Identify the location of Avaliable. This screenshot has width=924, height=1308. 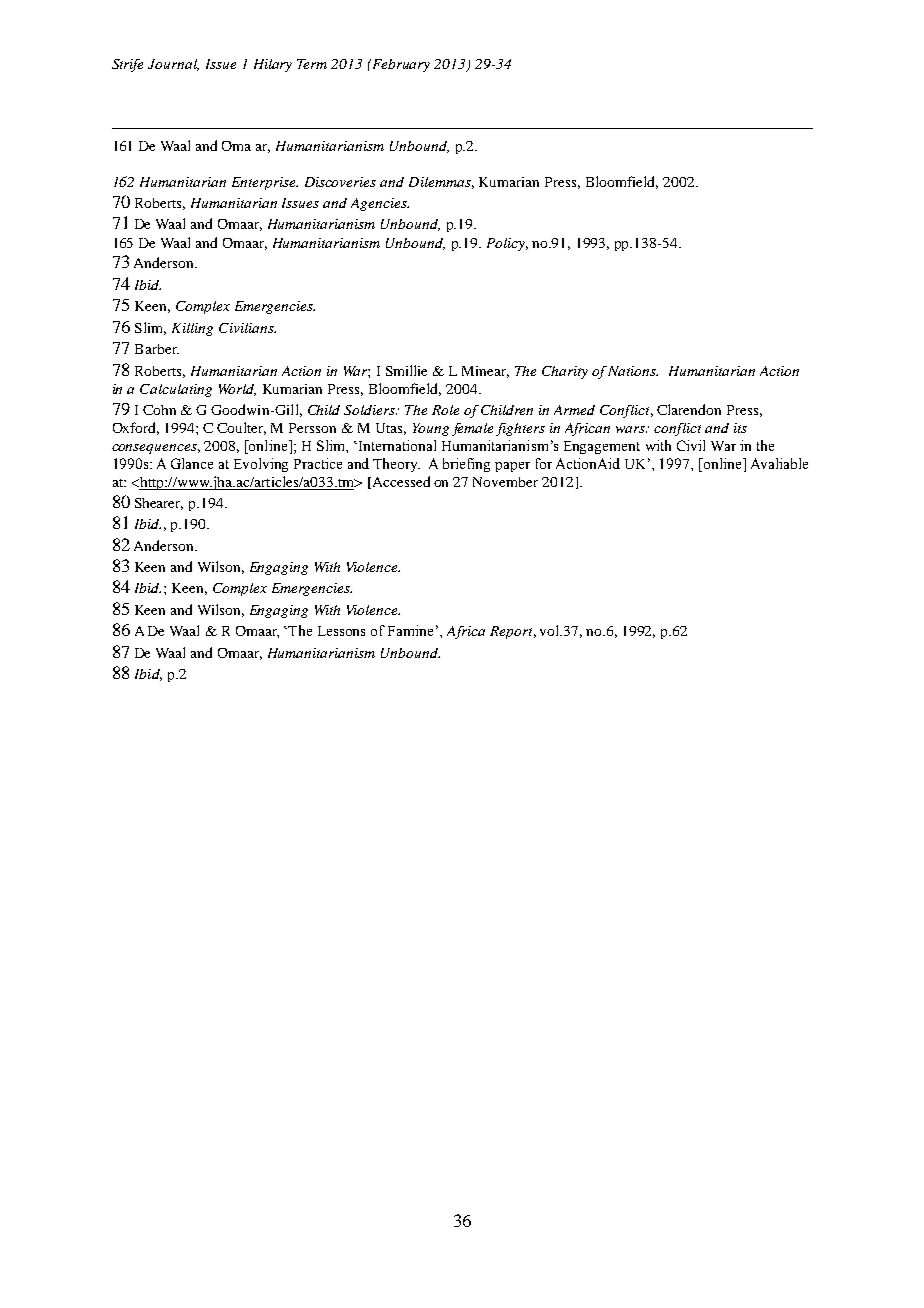
(779, 463).
